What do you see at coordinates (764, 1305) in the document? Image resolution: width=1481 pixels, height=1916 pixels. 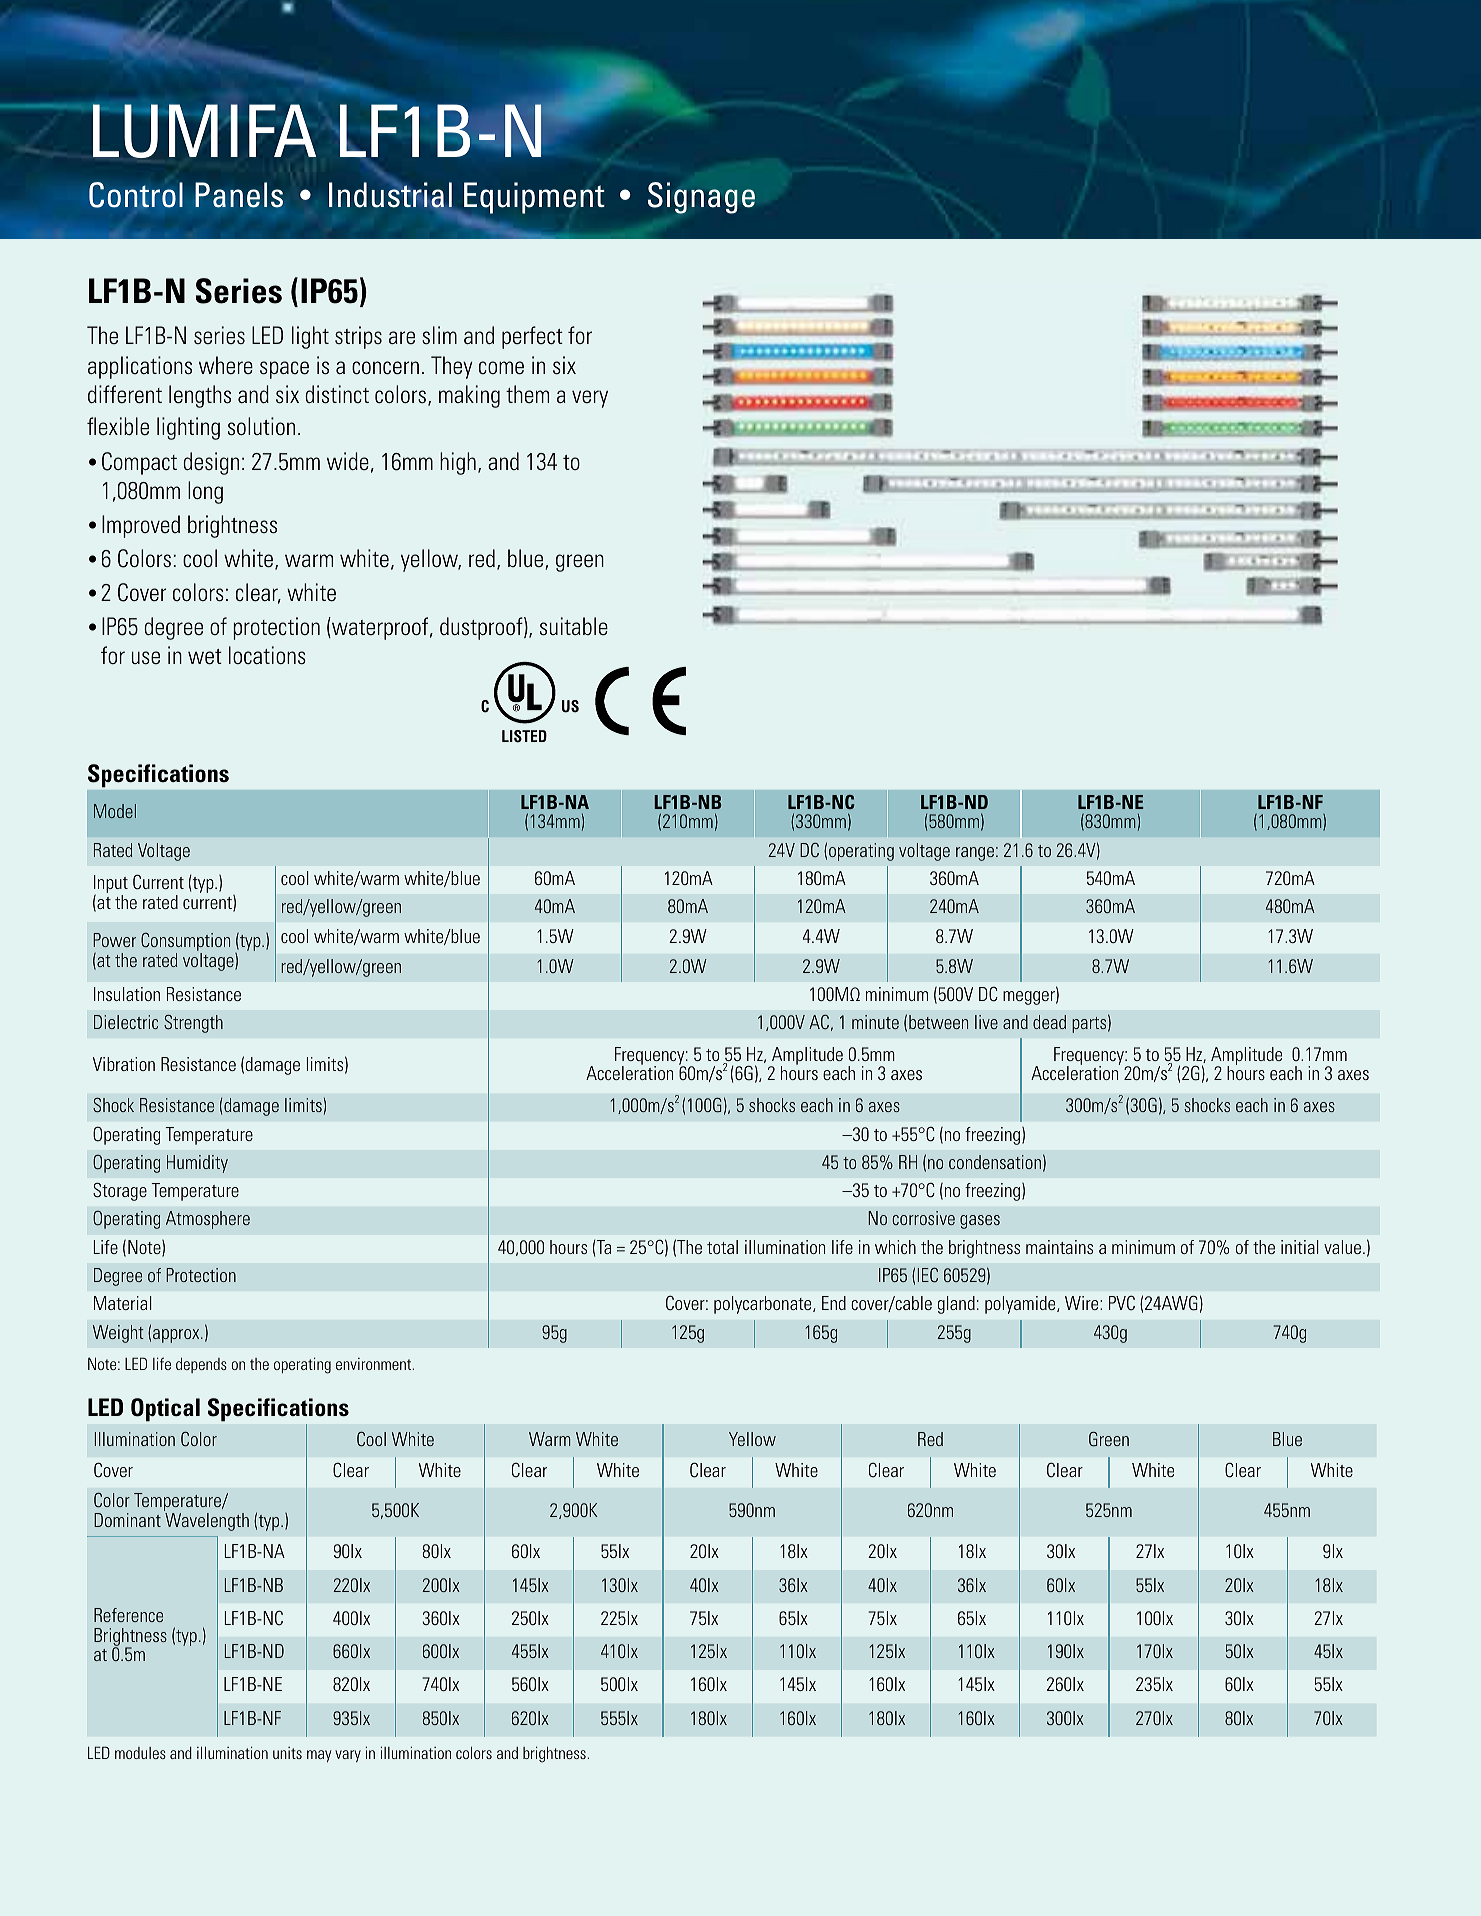 I see `polycarbonate` at bounding box center [764, 1305].
